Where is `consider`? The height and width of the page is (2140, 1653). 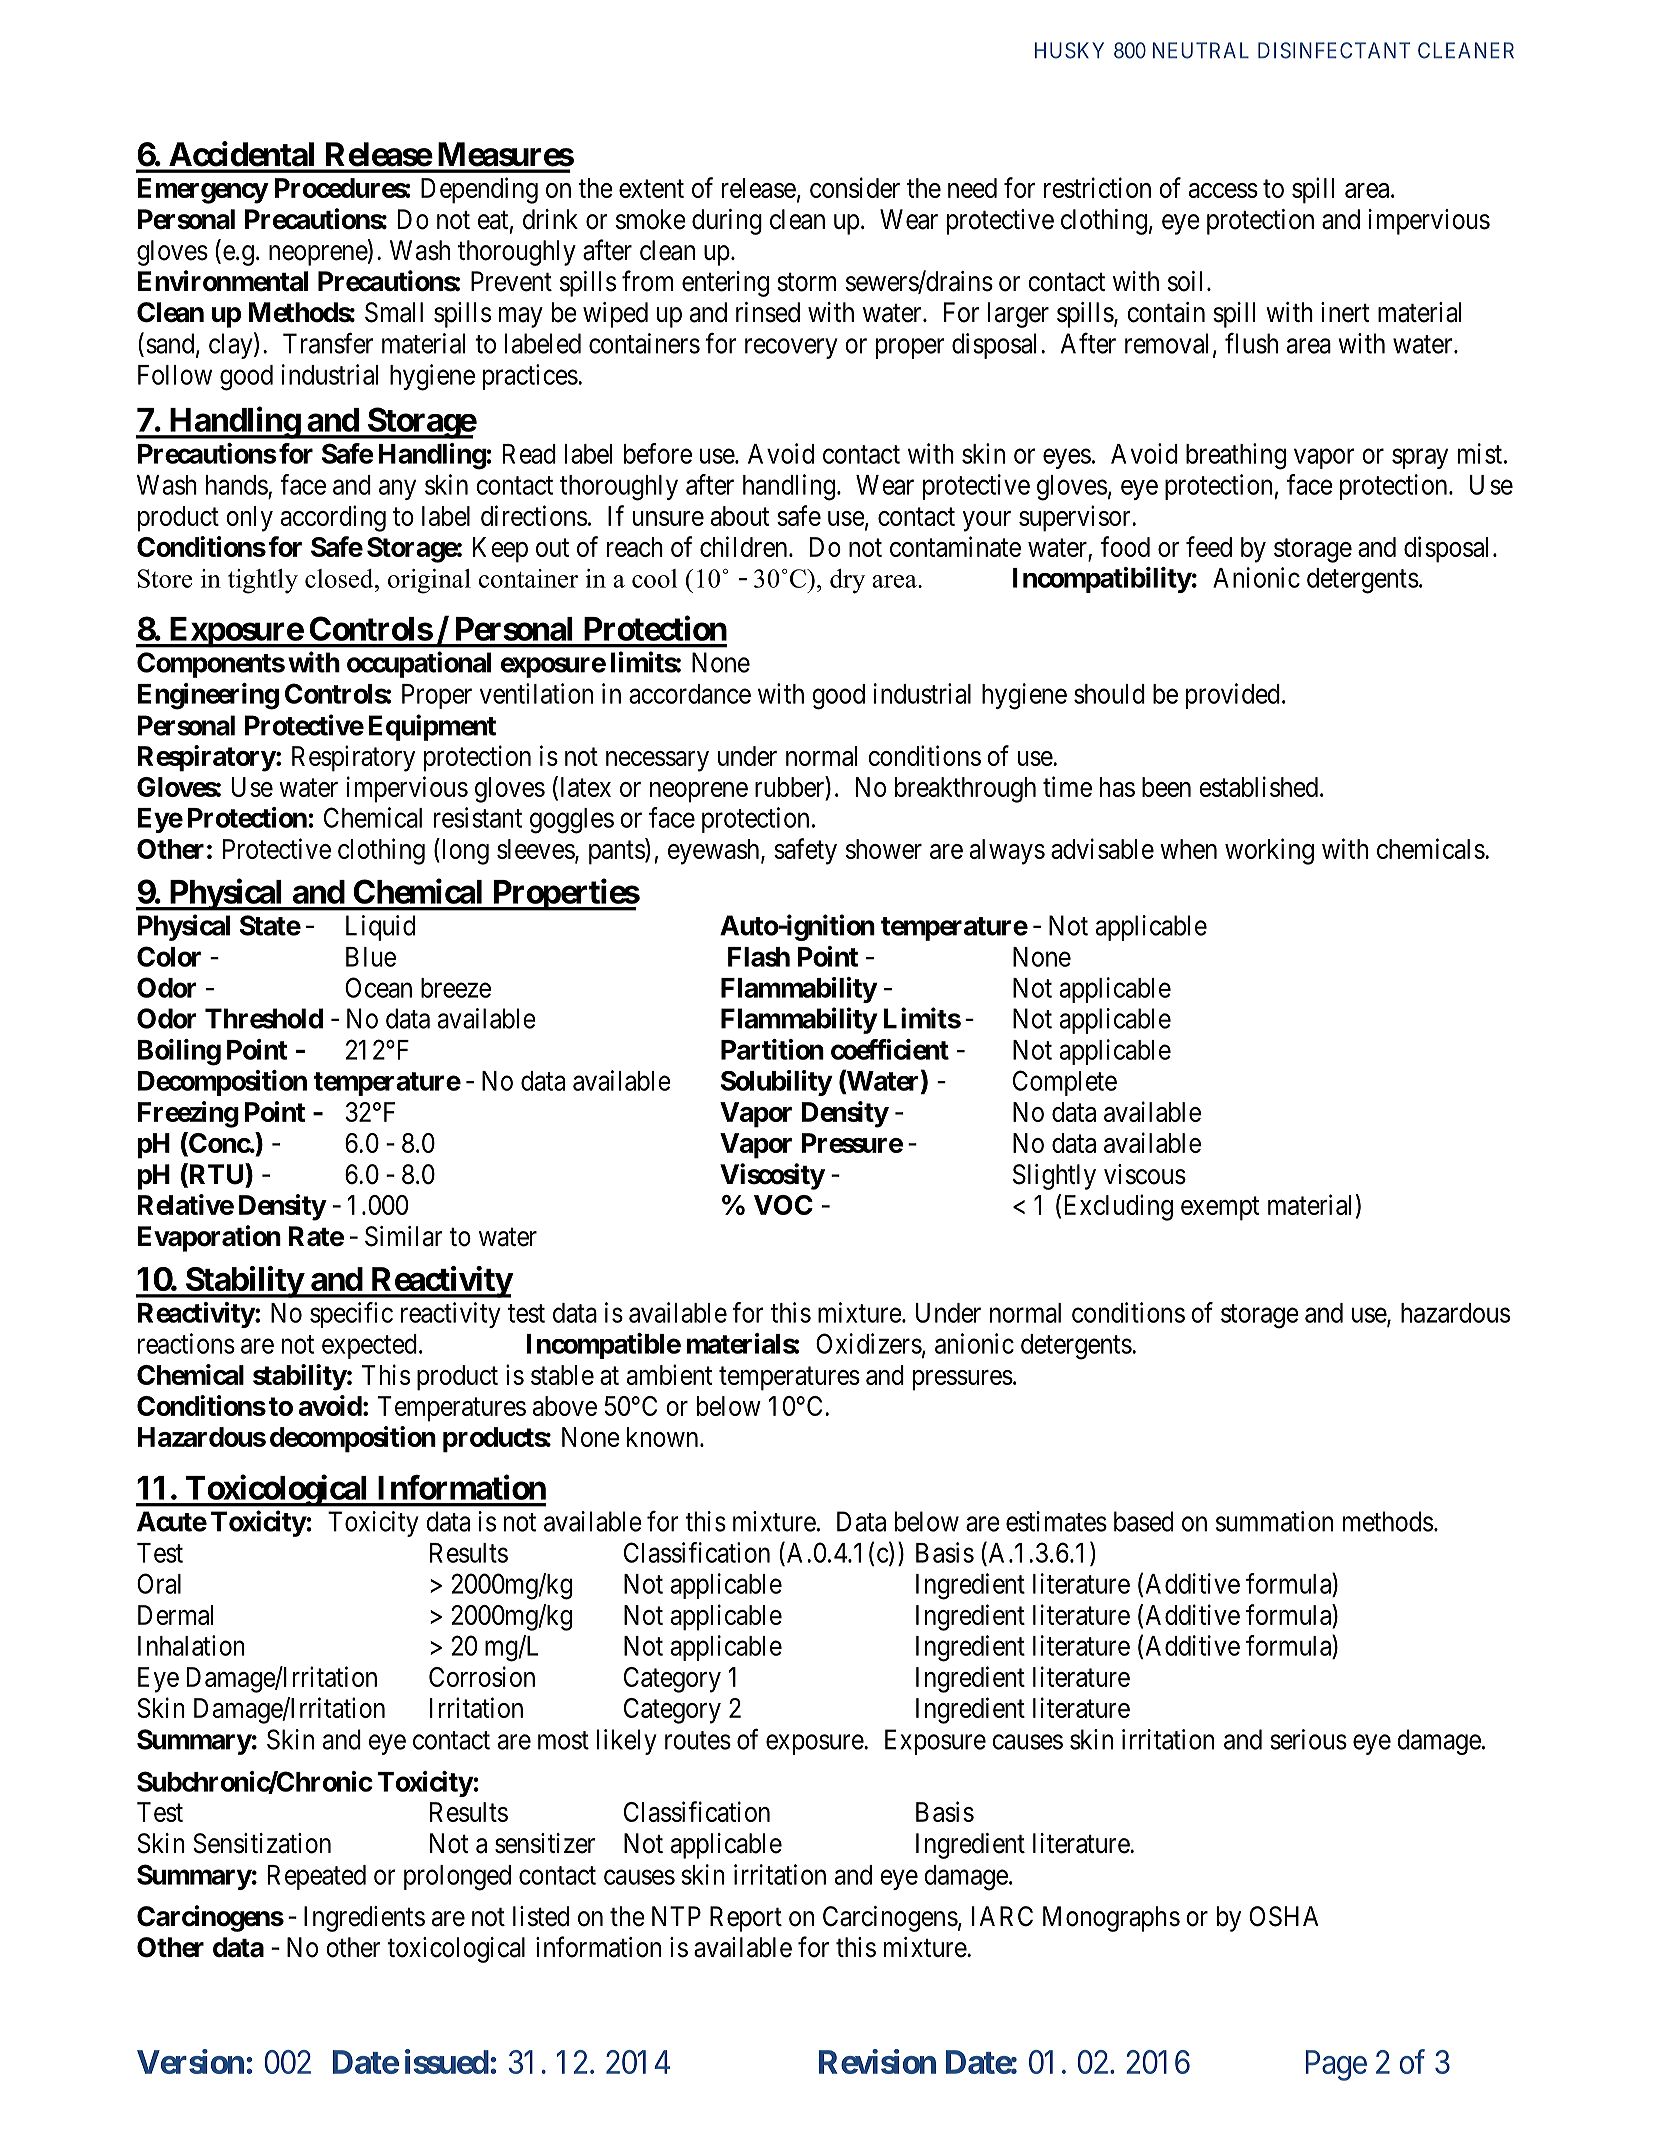
consider is located at coordinates (855, 187).
